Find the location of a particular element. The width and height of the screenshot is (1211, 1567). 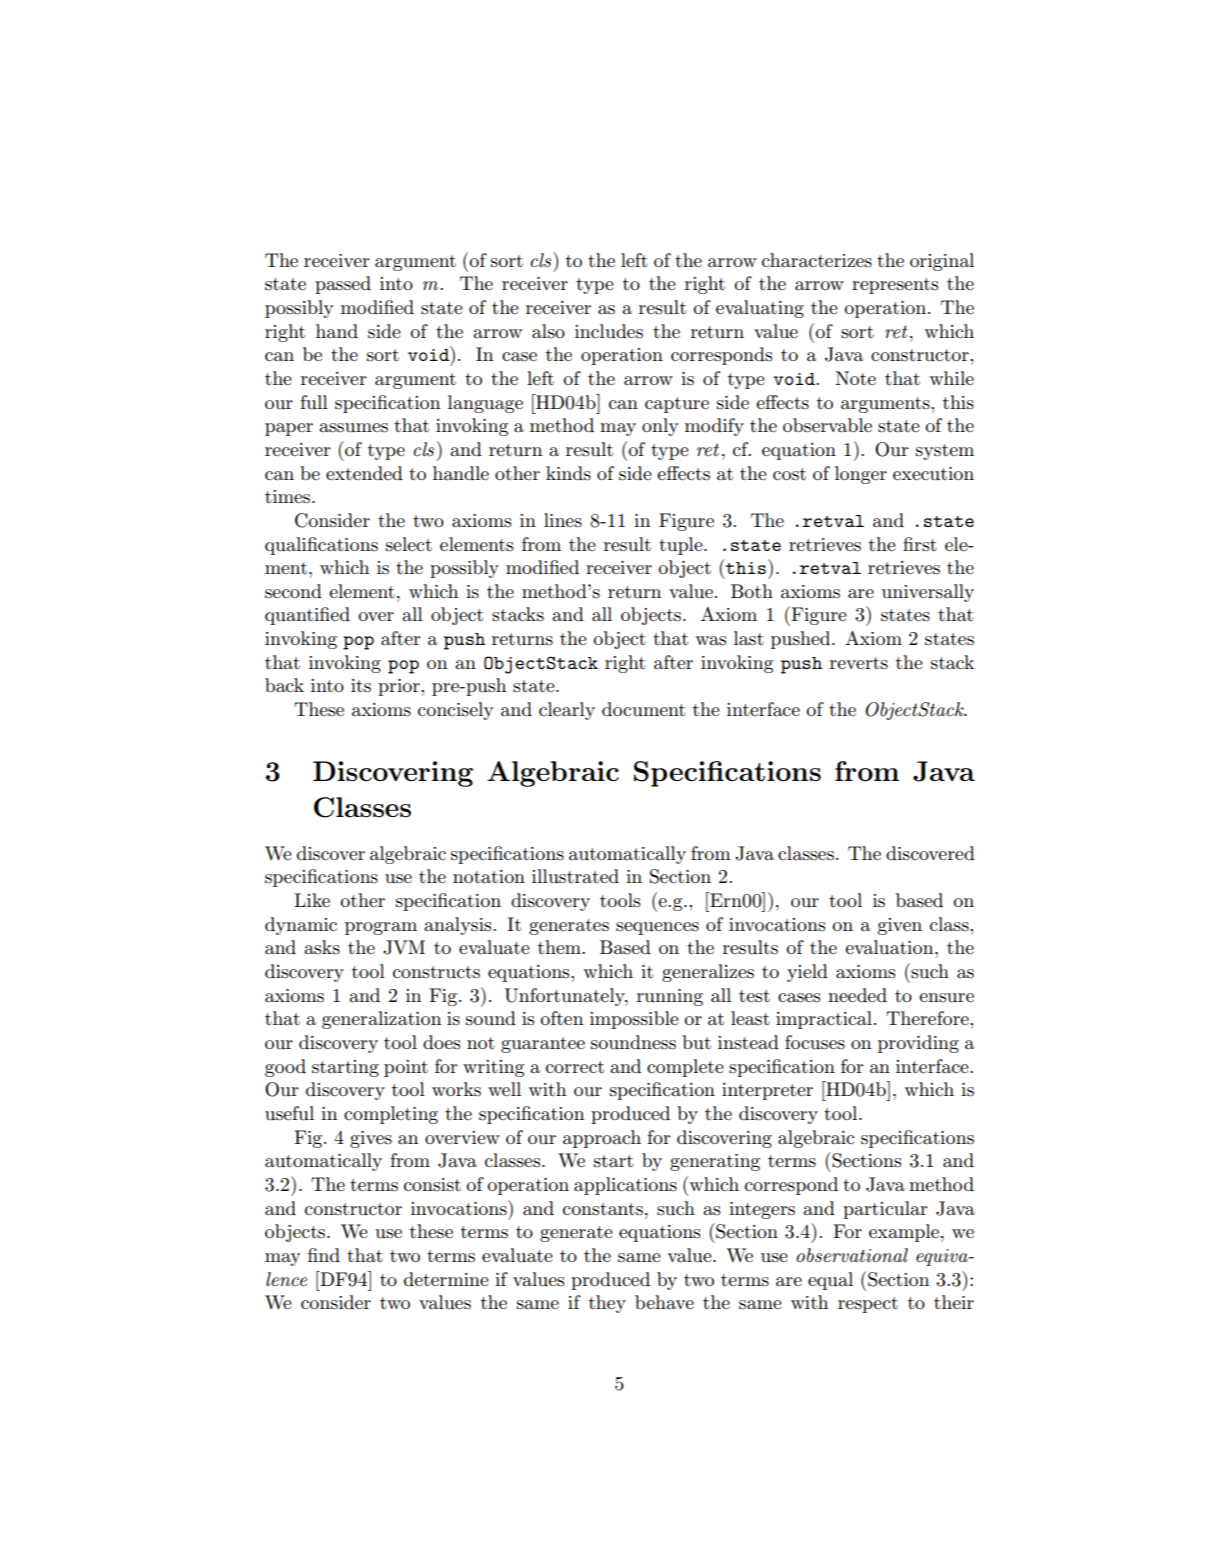

its is located at coordinates (361, 686).
